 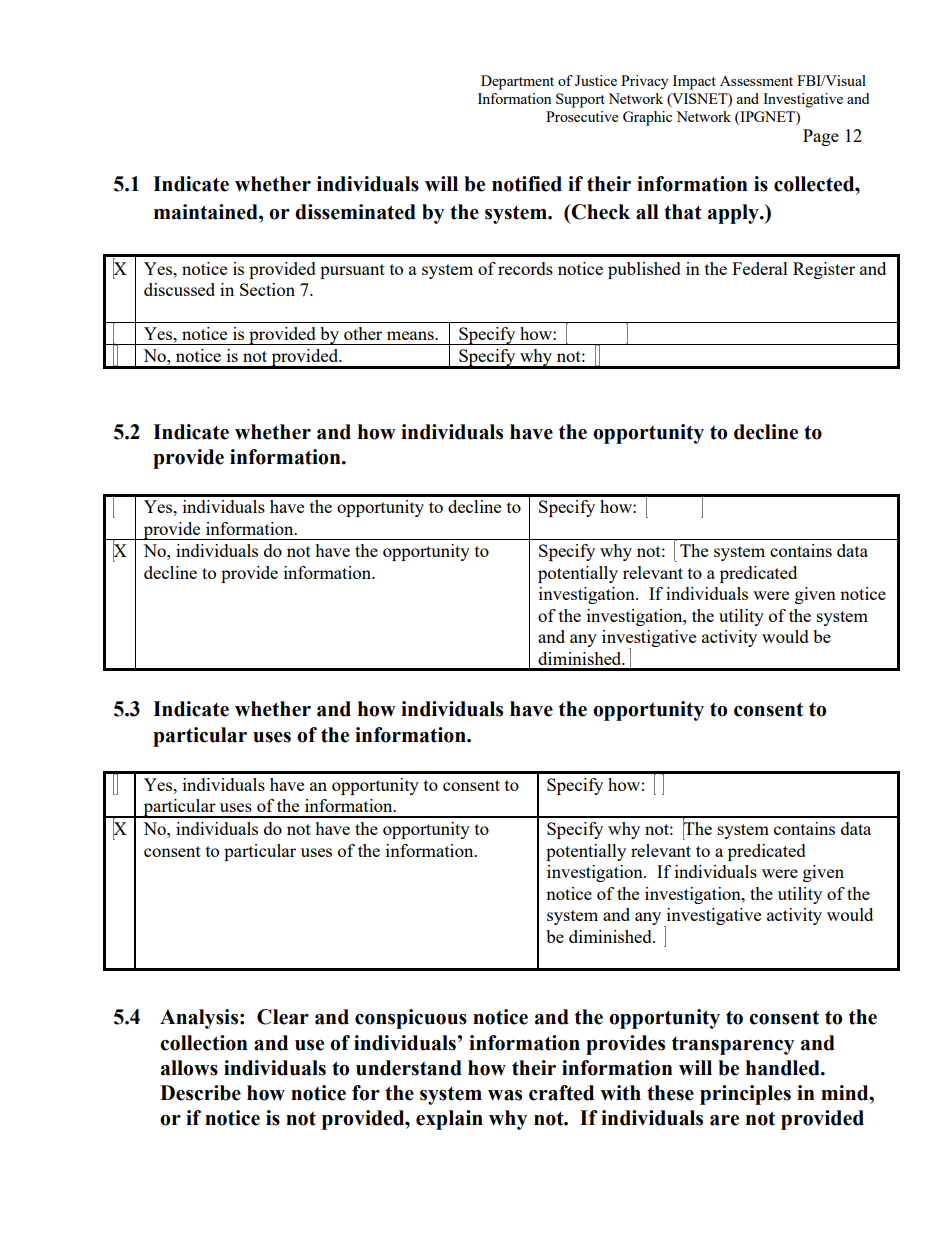 I want to click on Register, so click(x=824, y=270).
